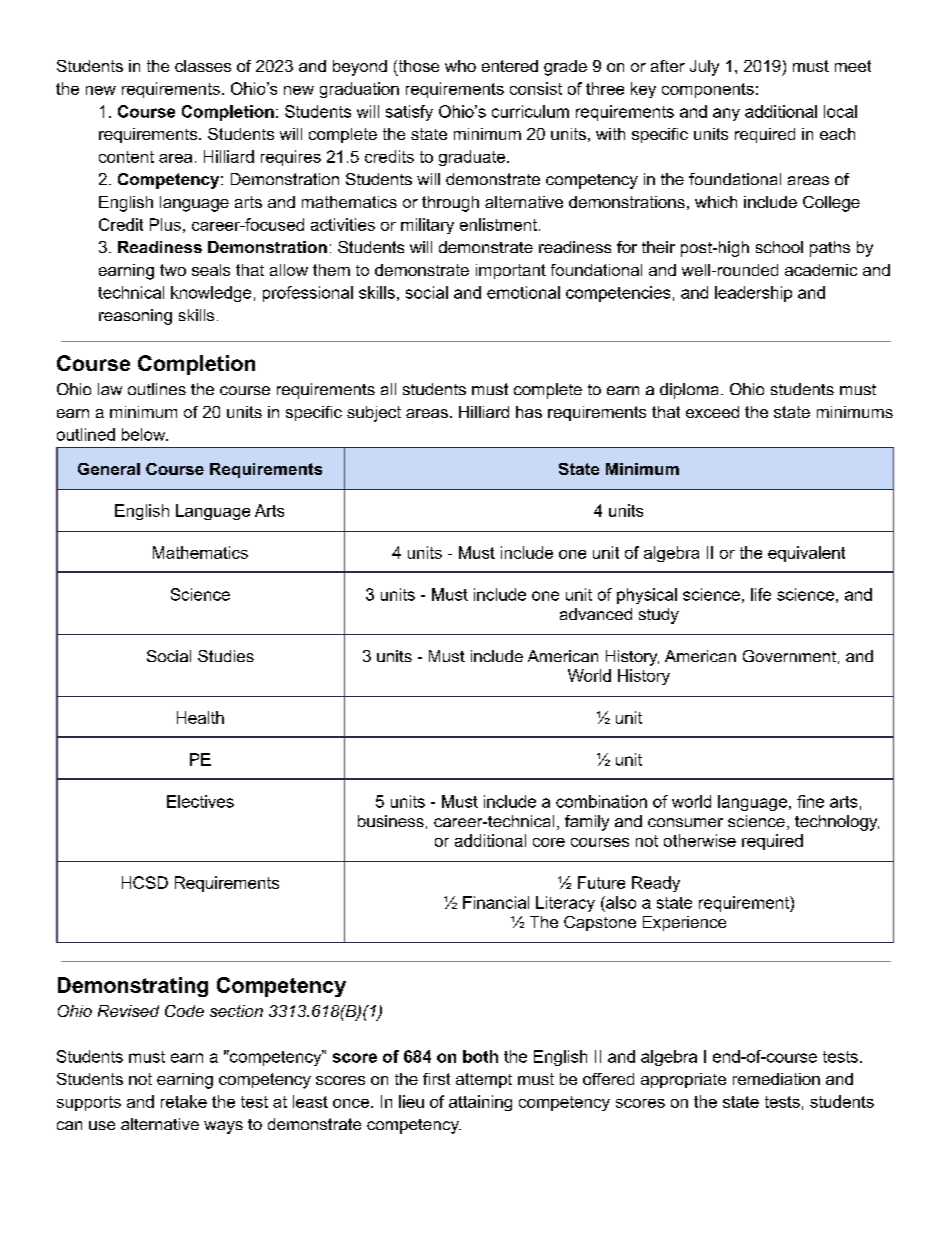  I want to click on who, so click(460, 66).
